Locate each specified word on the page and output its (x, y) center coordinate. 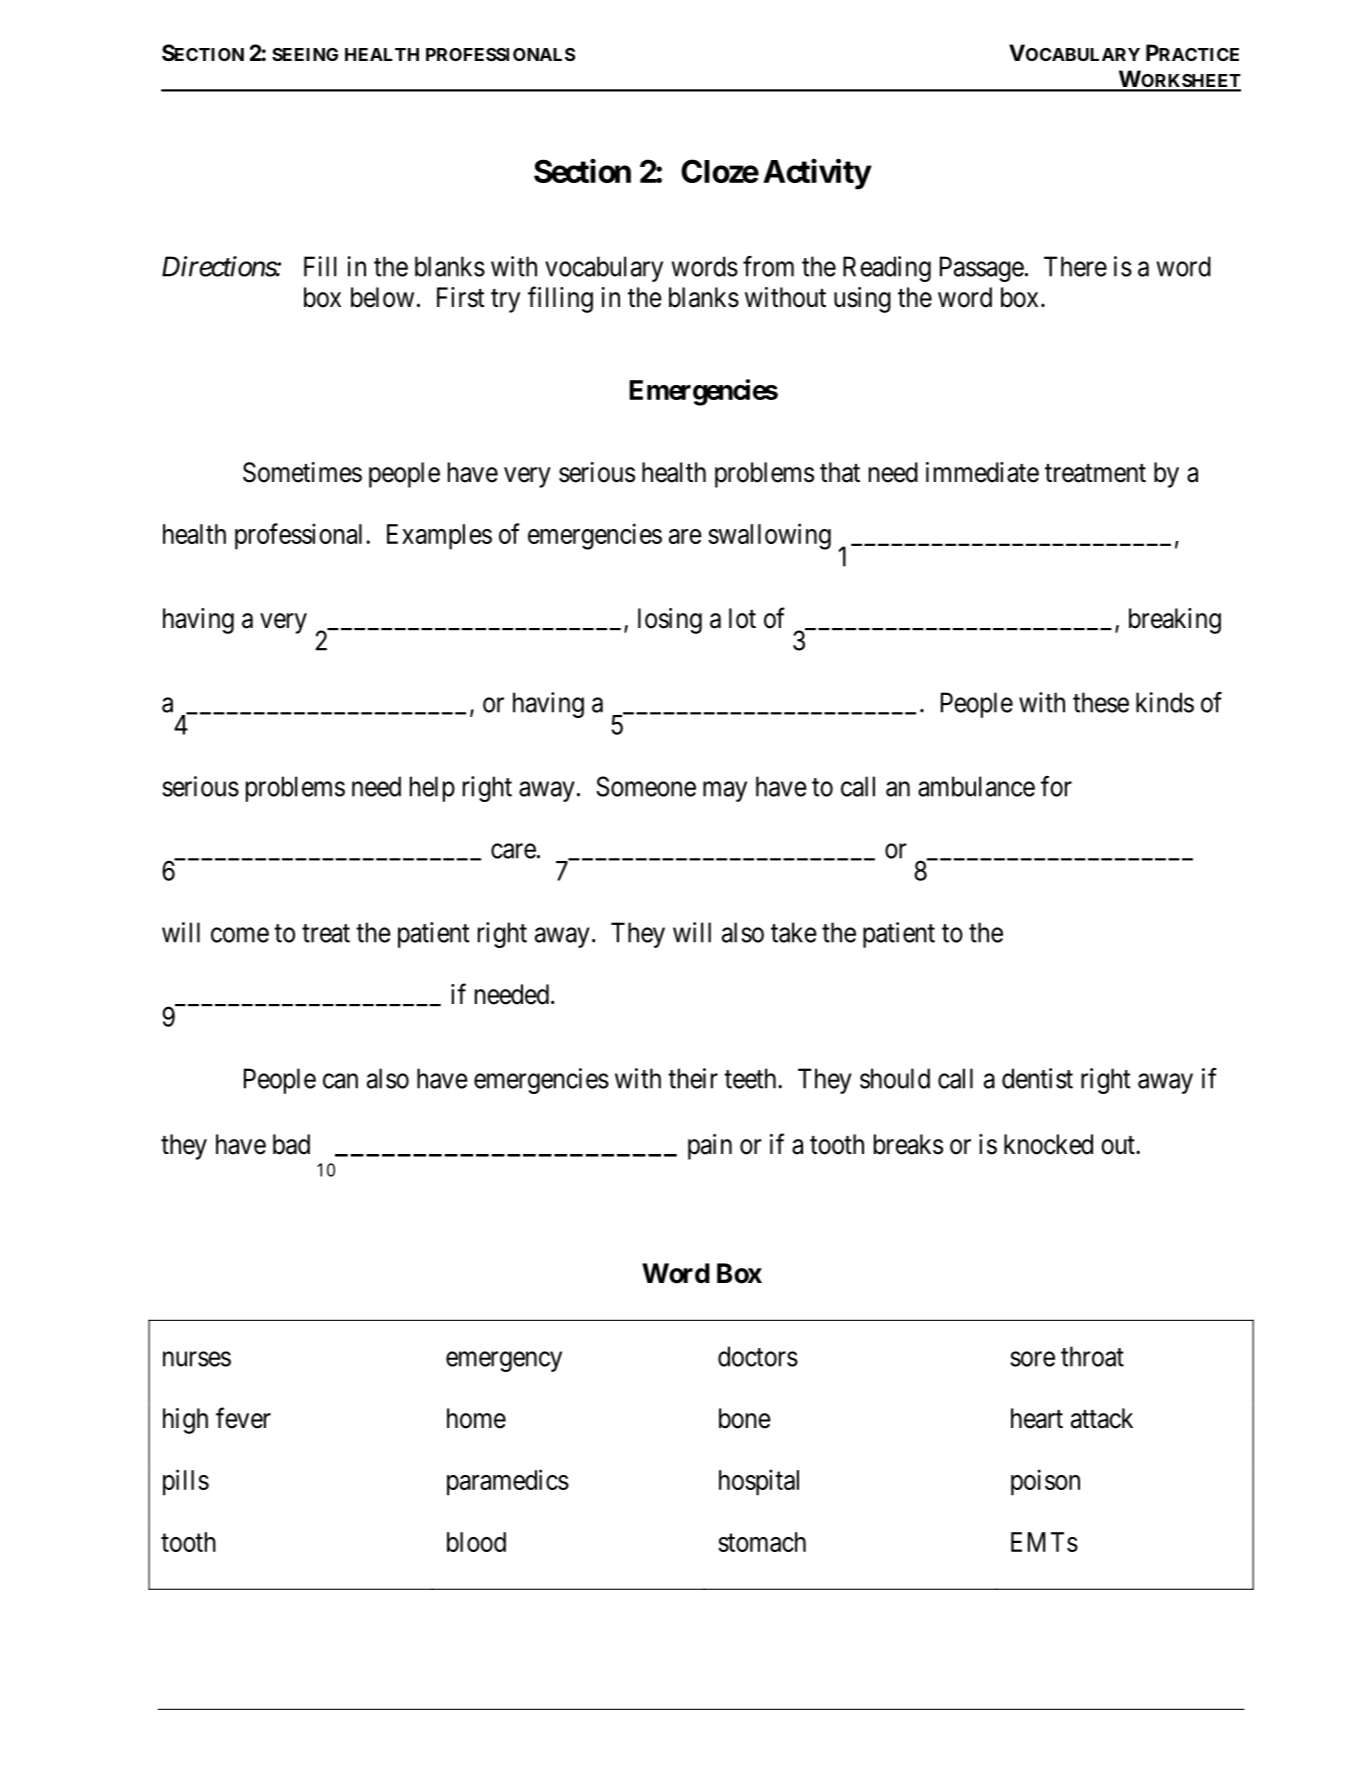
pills (186, 1482)
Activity (817, 174)
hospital (759, 1482)
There (1075, 266)
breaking (1175, 621)
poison (1045, 1482)
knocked (1048, 1144)
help (432, 789)
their (693, 1078)
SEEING (305, 54)
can (340, 1081)
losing (670, 621)
